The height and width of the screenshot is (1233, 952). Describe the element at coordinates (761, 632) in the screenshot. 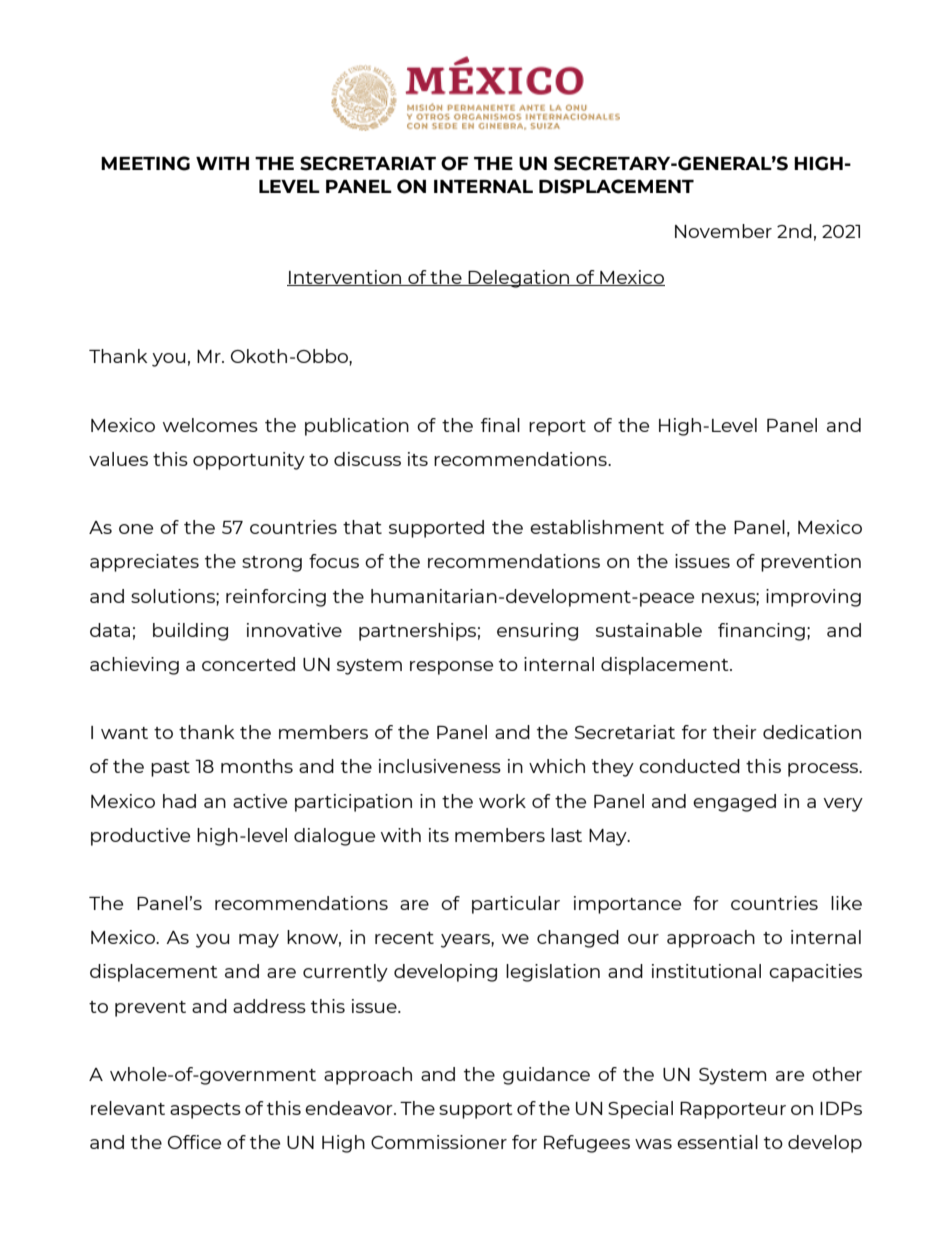

I see `financing` at that location.
